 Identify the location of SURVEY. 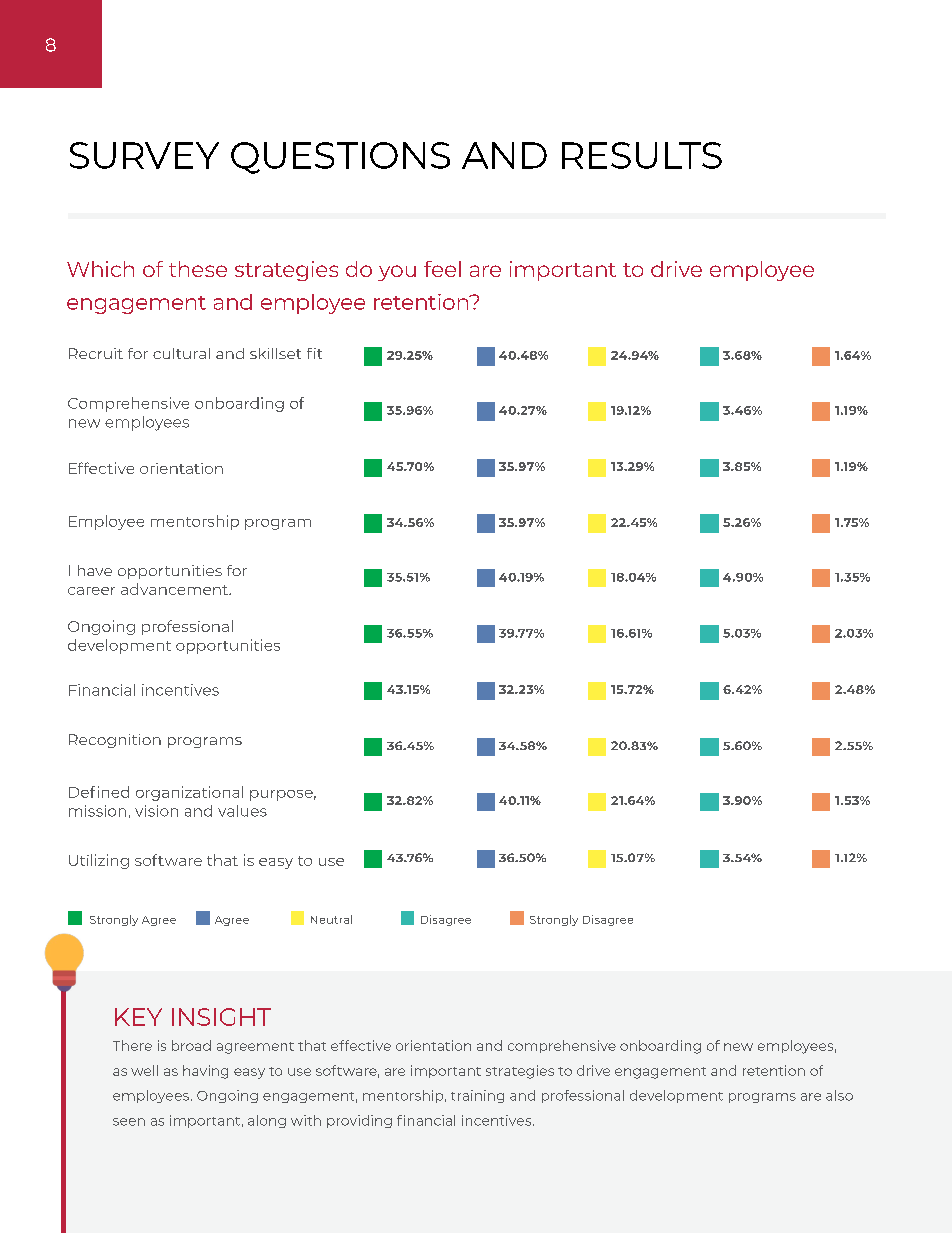
(144, 155).
